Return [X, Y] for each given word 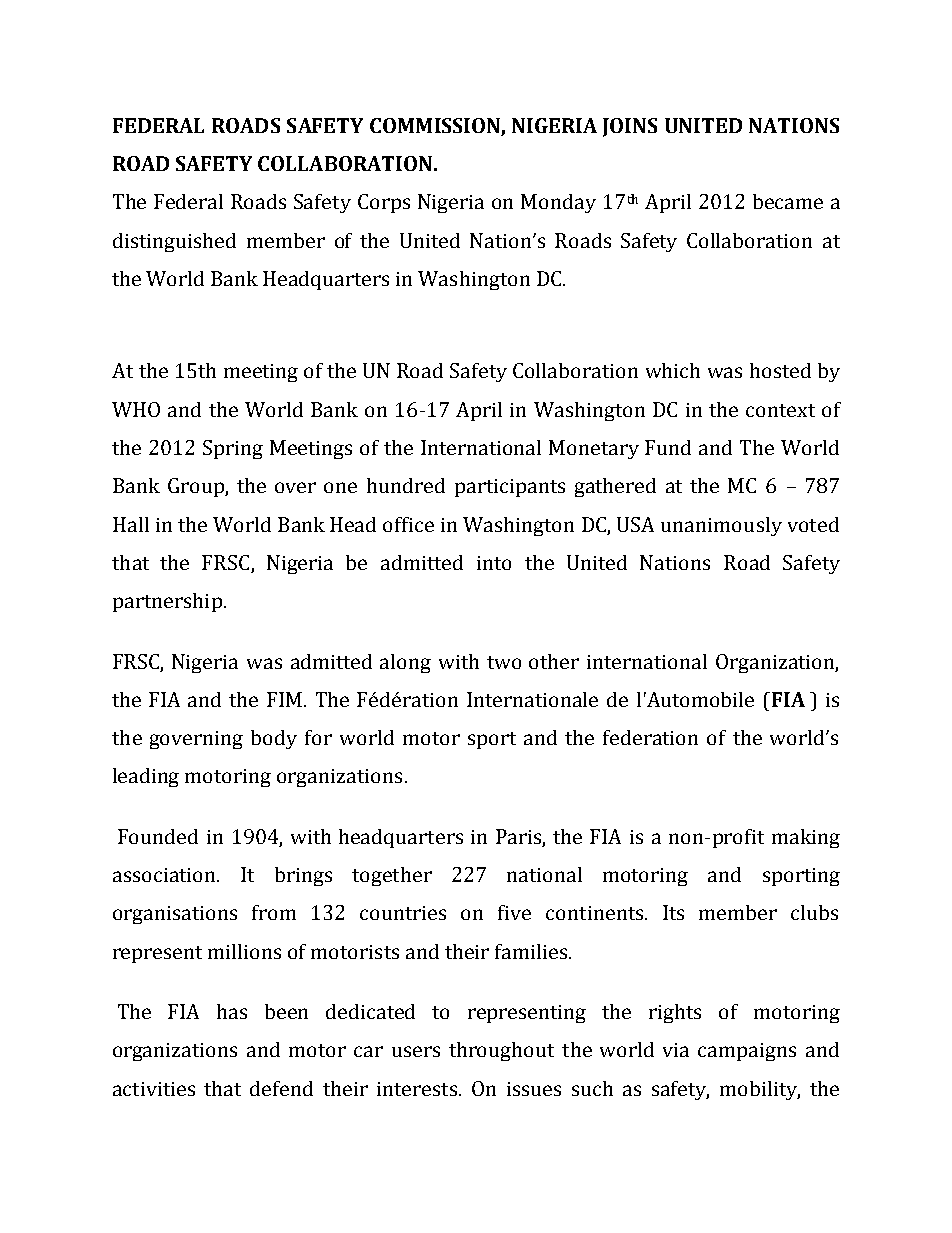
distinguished [174, 242]
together [392, 876]
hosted [780, 370]
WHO [136, 409]
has [232, 1011]
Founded [158, 836]
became [788, 201]
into [494, 563]
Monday [558, 203]
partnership [167, 602]
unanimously [721, 526]
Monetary [594, 449]
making [806, 838]
